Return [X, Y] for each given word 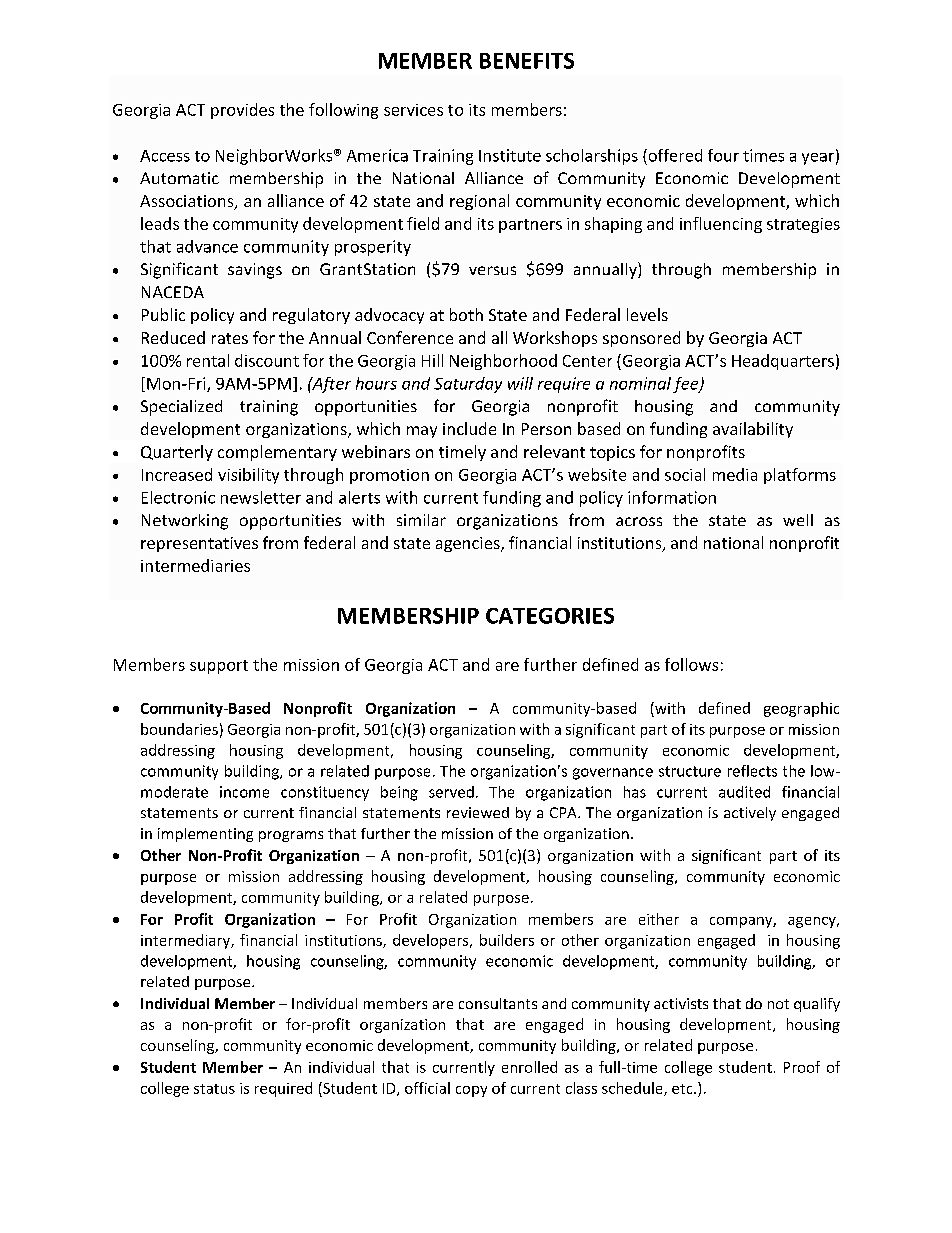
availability [753, 430]
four [723, 155]
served [451, 792]
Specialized [181, 408]
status [214, 1089]
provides [242, 111]
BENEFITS [527, 61]
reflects [752, 771]
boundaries [179, 729]
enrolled [529, 1067]
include [469, 428]
